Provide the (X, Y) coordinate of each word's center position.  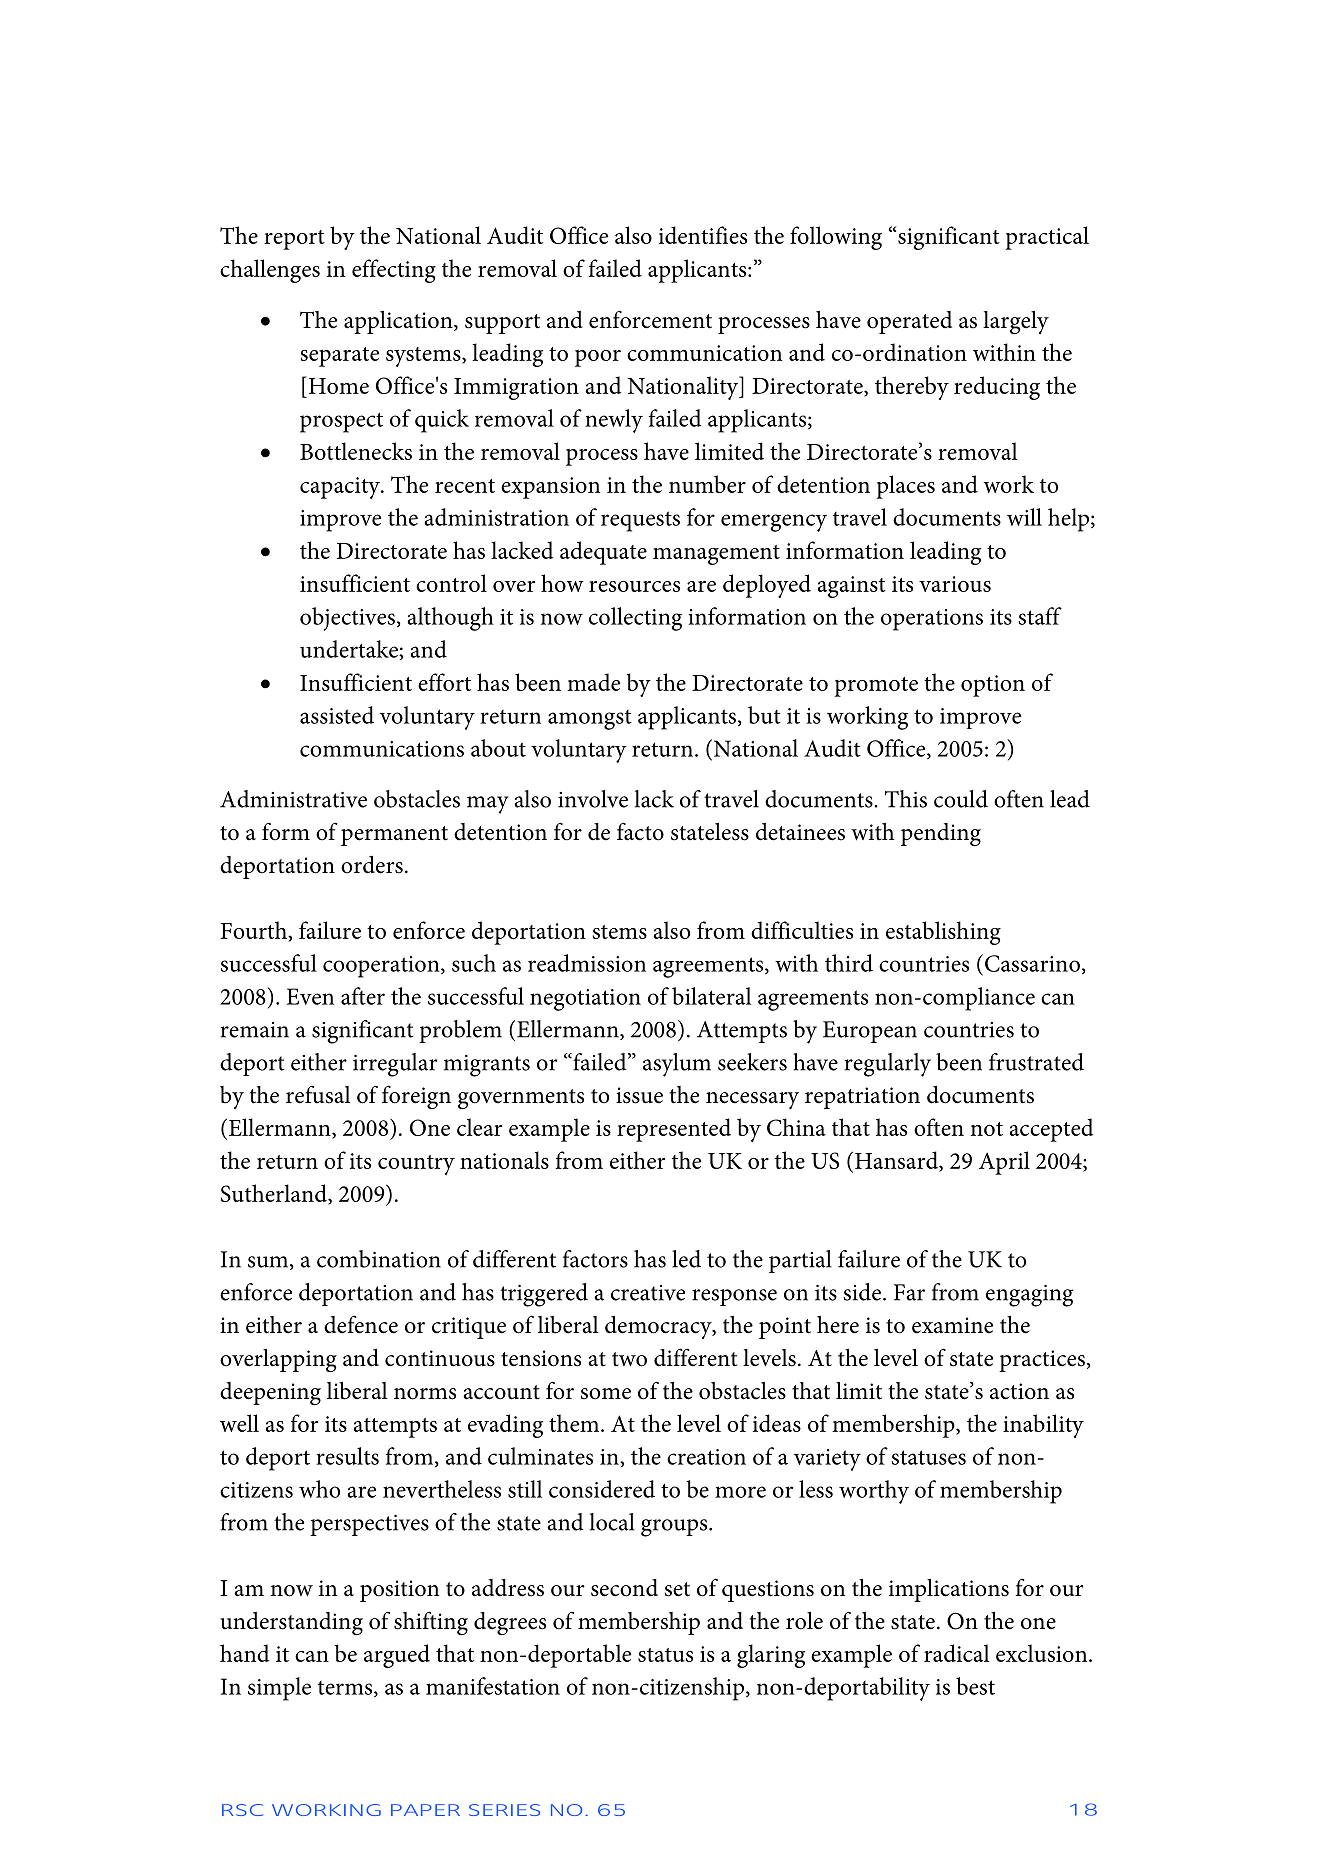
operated (909, 322)
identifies (703, 235)
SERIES (504, 1810)
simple (279, 1689)
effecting (394, 271)
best (975, 1686)
